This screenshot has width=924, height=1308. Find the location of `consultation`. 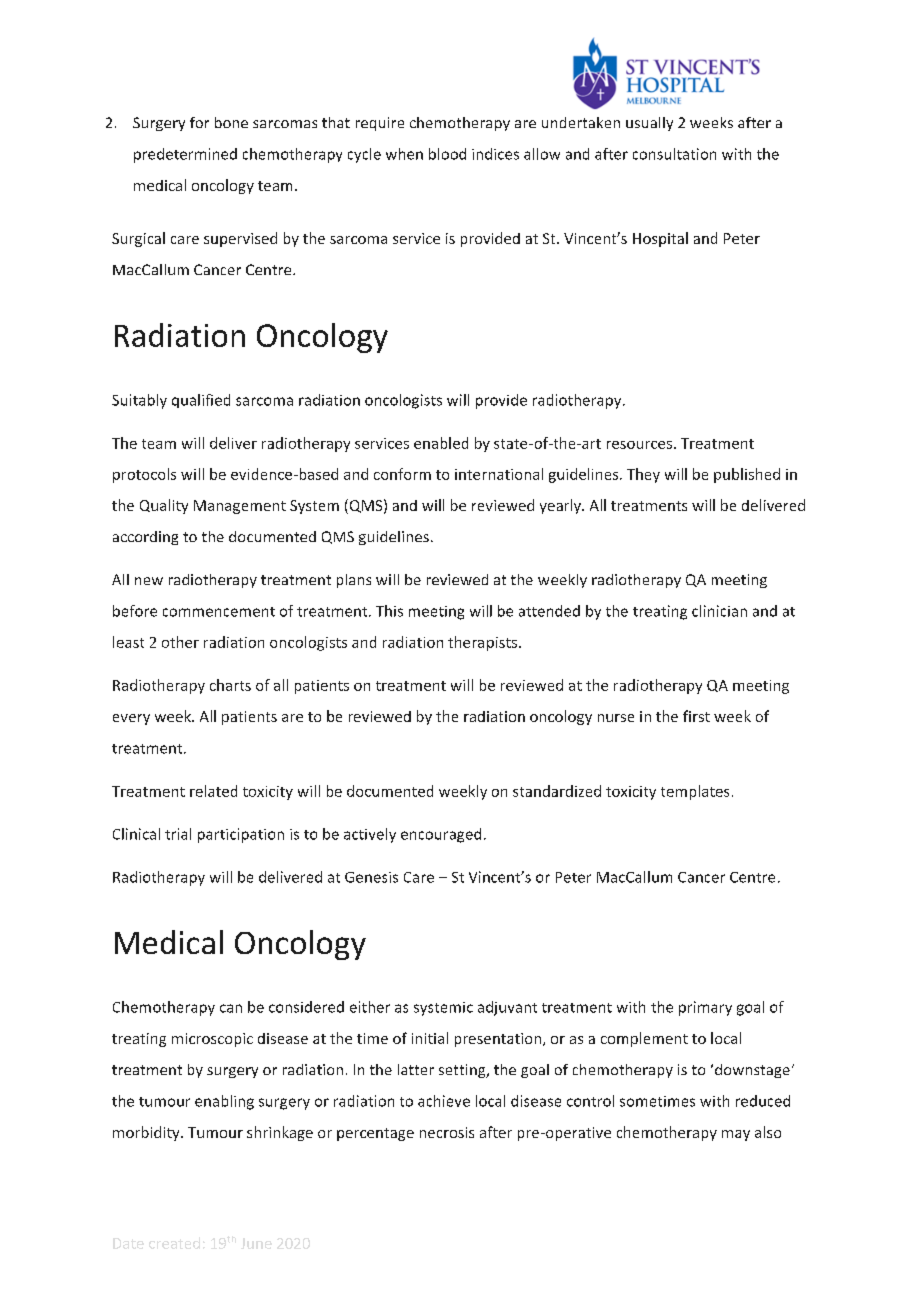

consultation is located at coordinates (674, 154).
